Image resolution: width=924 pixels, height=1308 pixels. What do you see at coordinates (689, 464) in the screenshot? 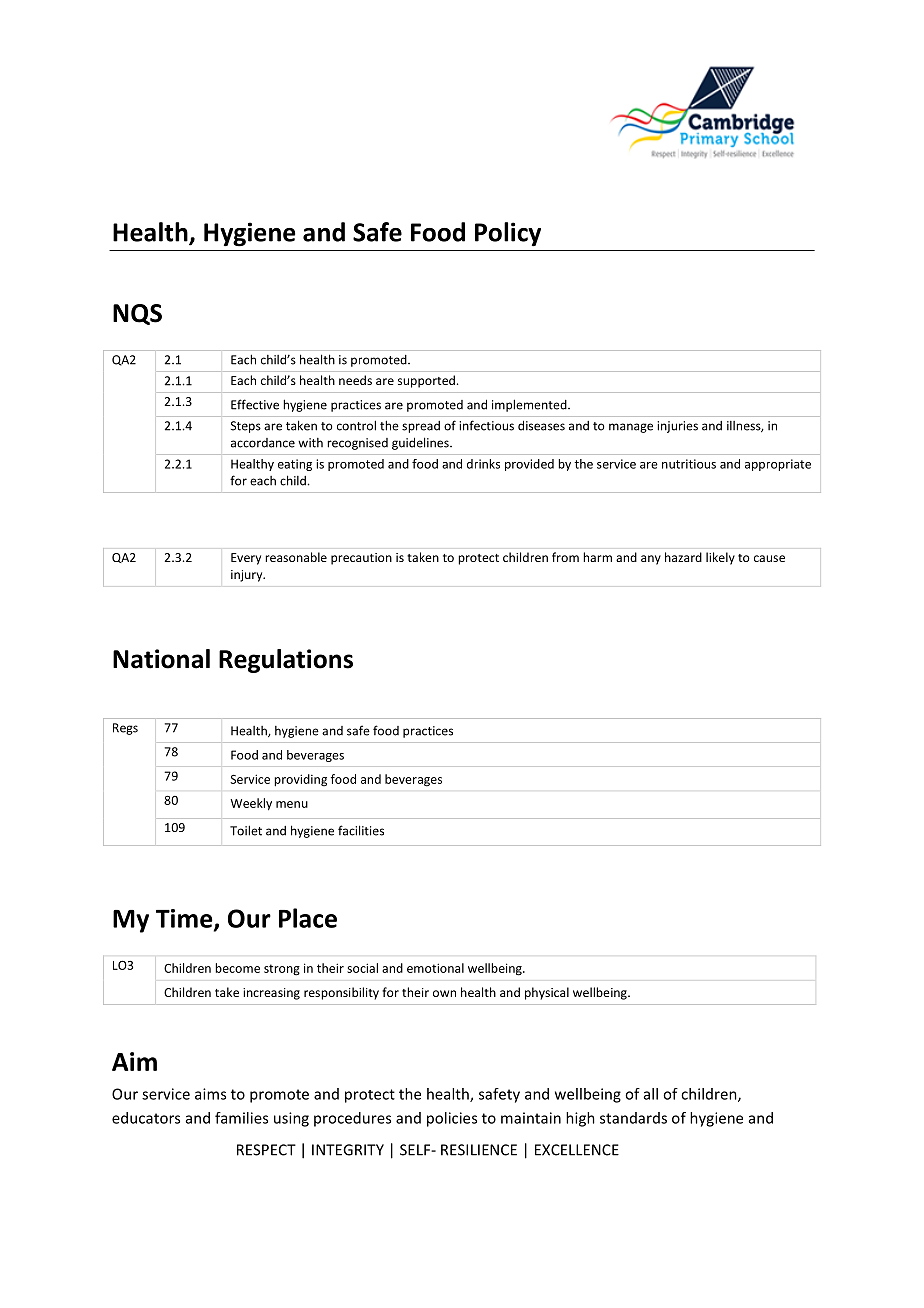
I see `nutritious` at bounding box center [689, 464].
